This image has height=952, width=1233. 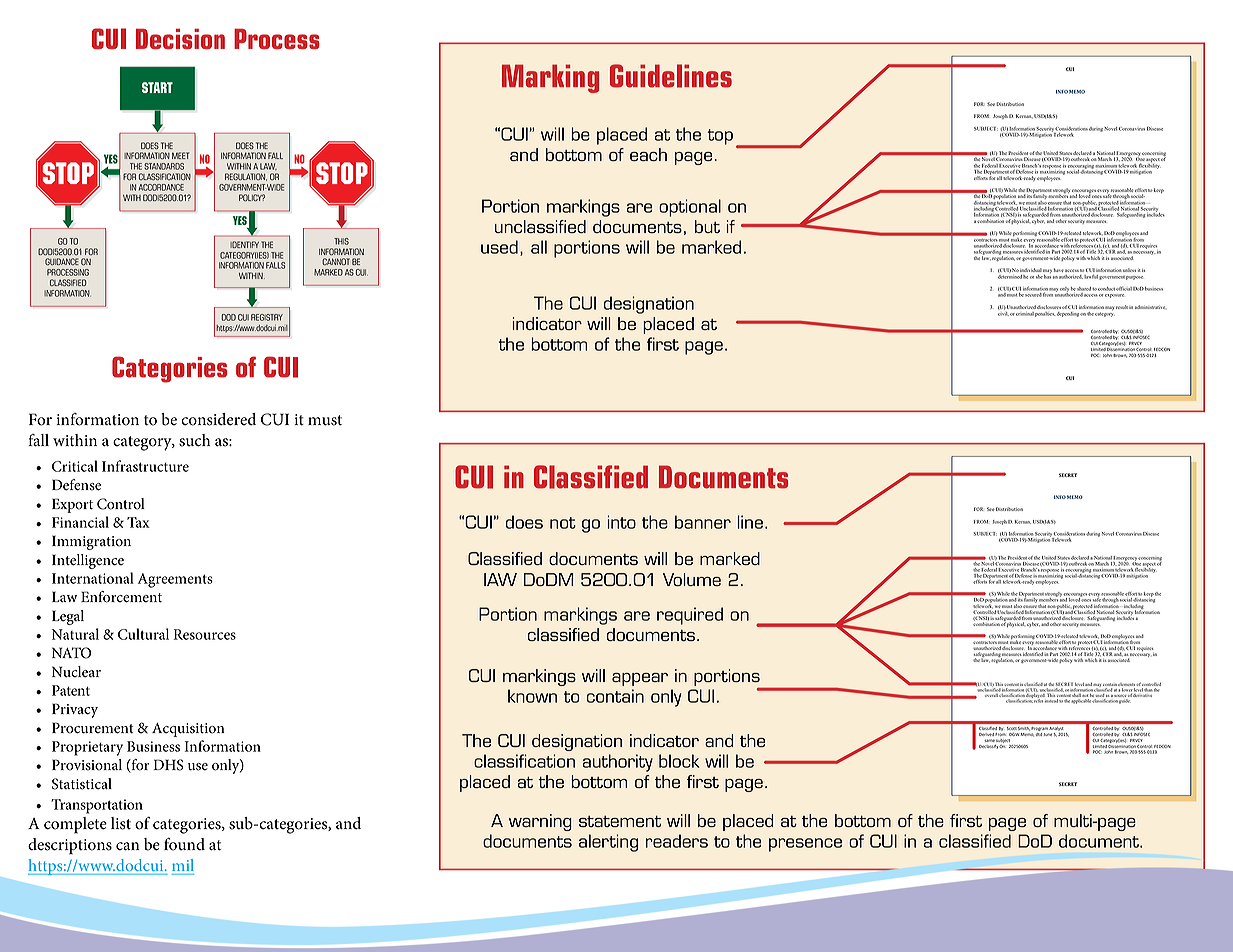 I want to click on statement, so click(x=620, y=821).
